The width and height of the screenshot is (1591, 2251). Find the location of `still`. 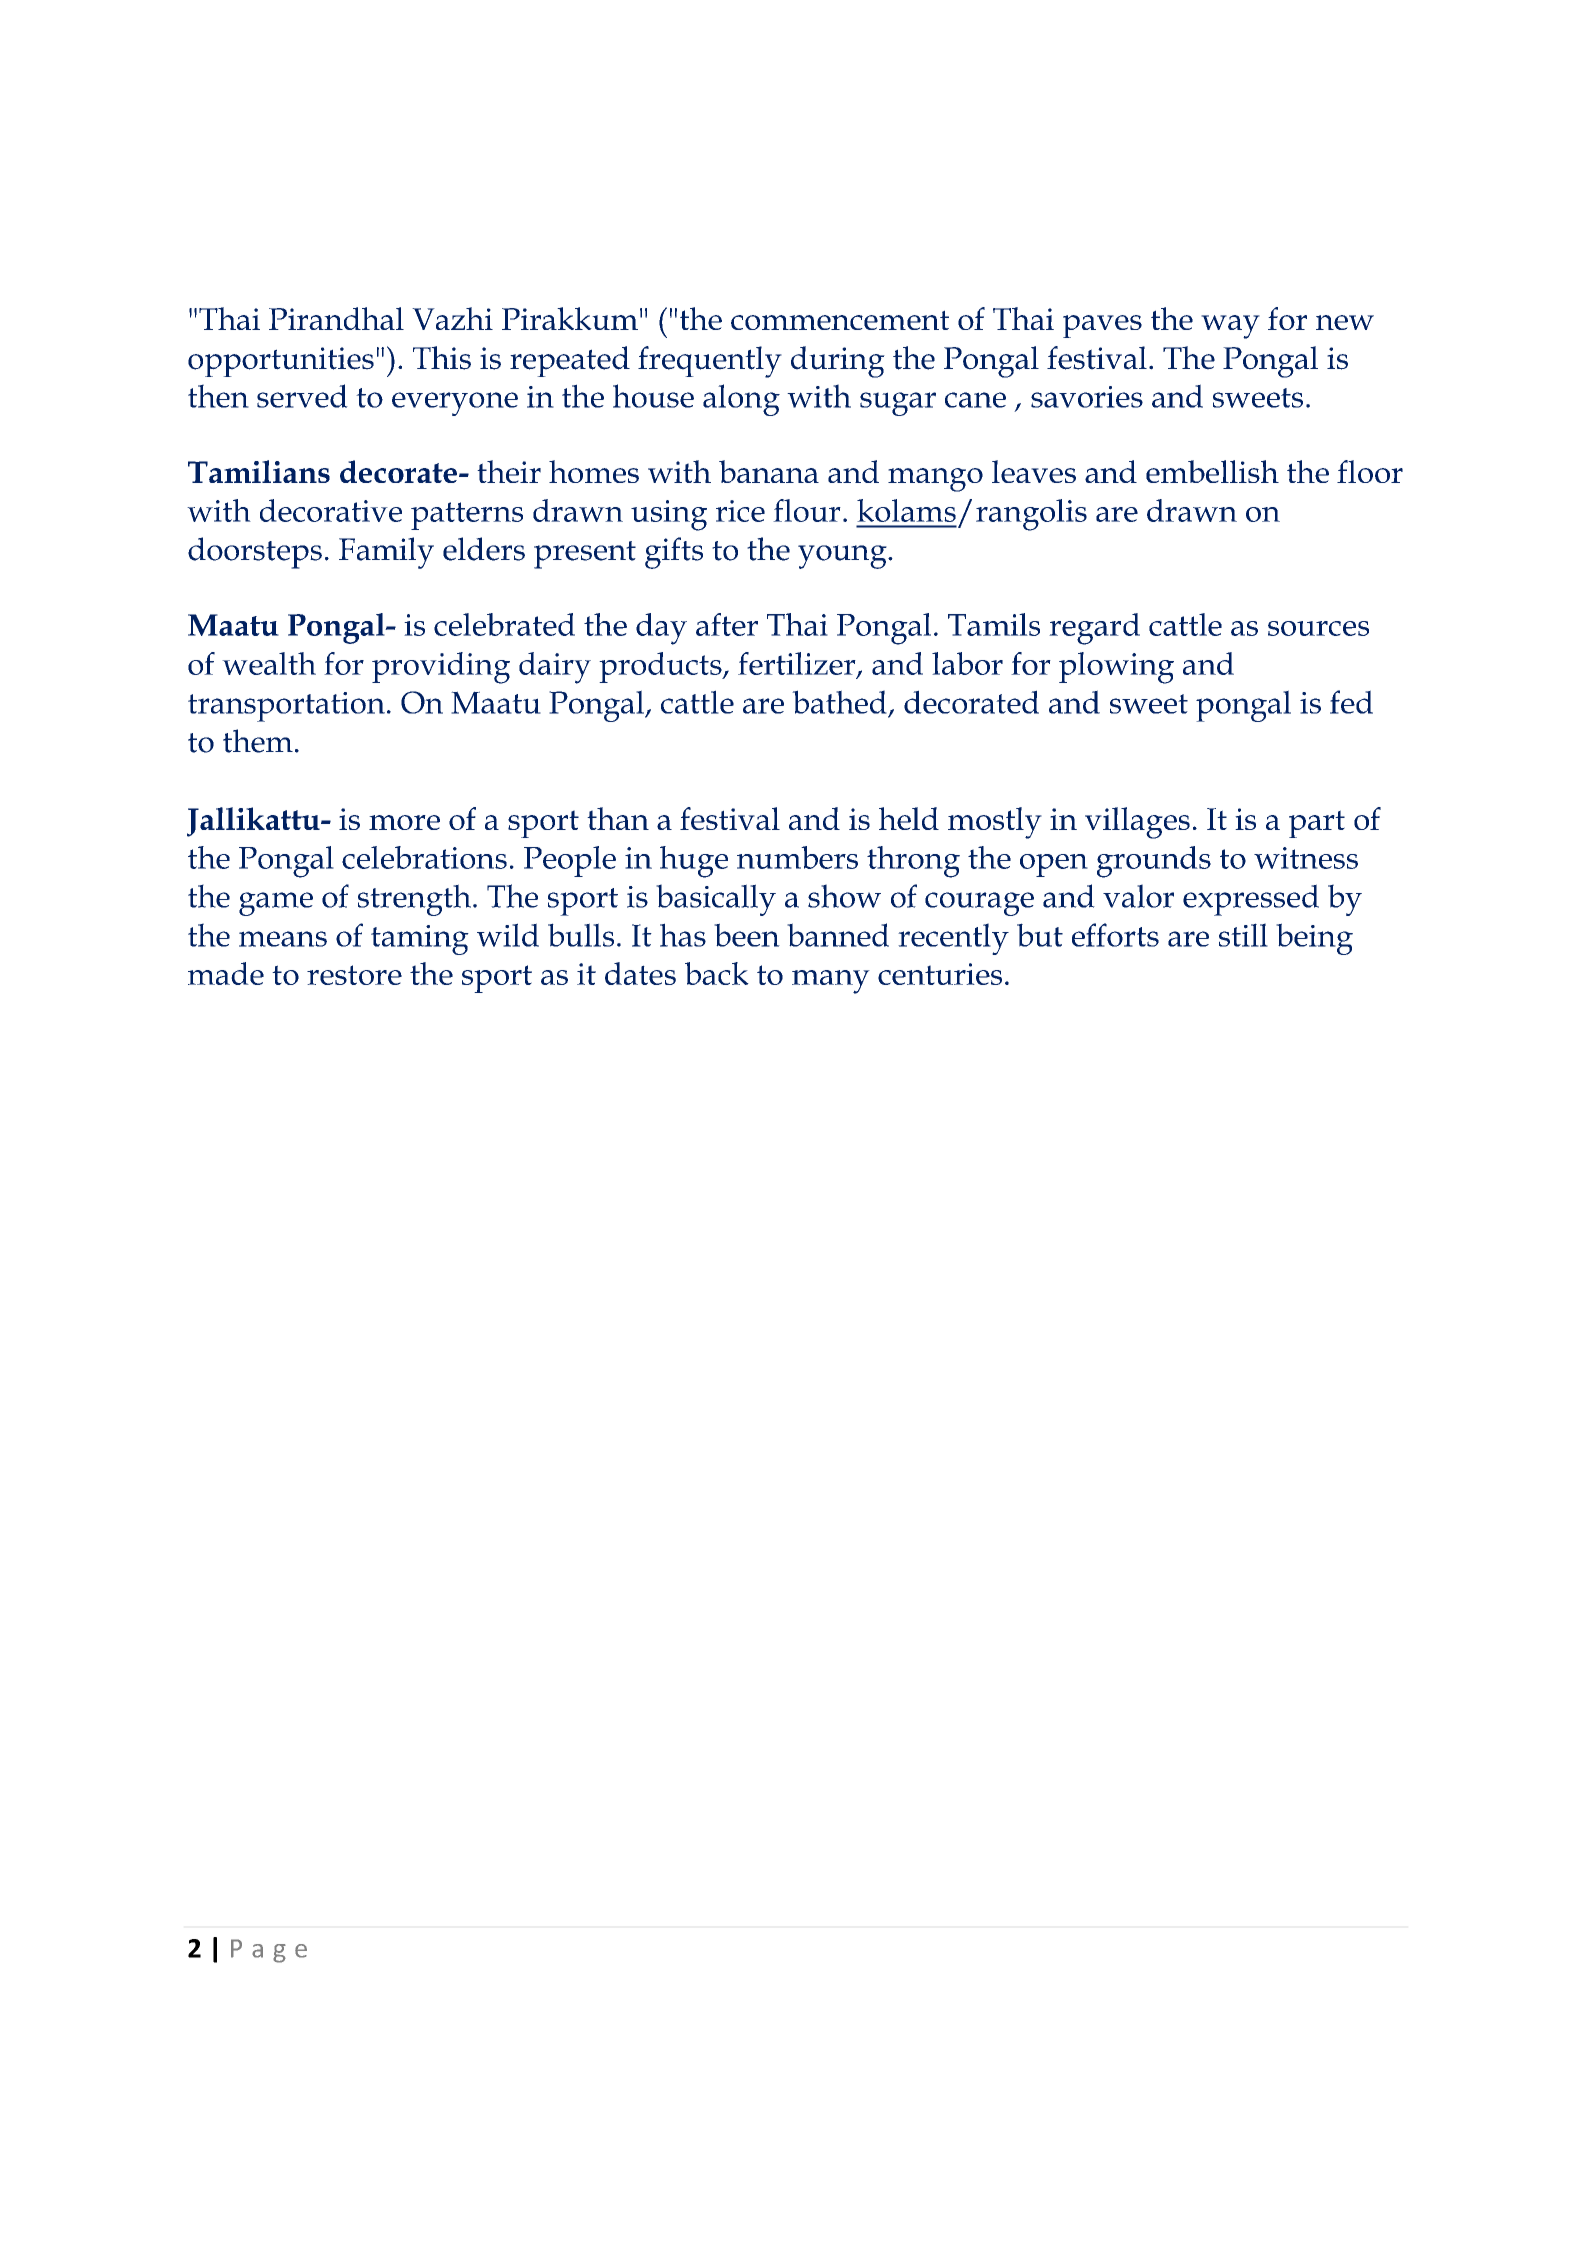

still is located at coordinates (1243, 935).
